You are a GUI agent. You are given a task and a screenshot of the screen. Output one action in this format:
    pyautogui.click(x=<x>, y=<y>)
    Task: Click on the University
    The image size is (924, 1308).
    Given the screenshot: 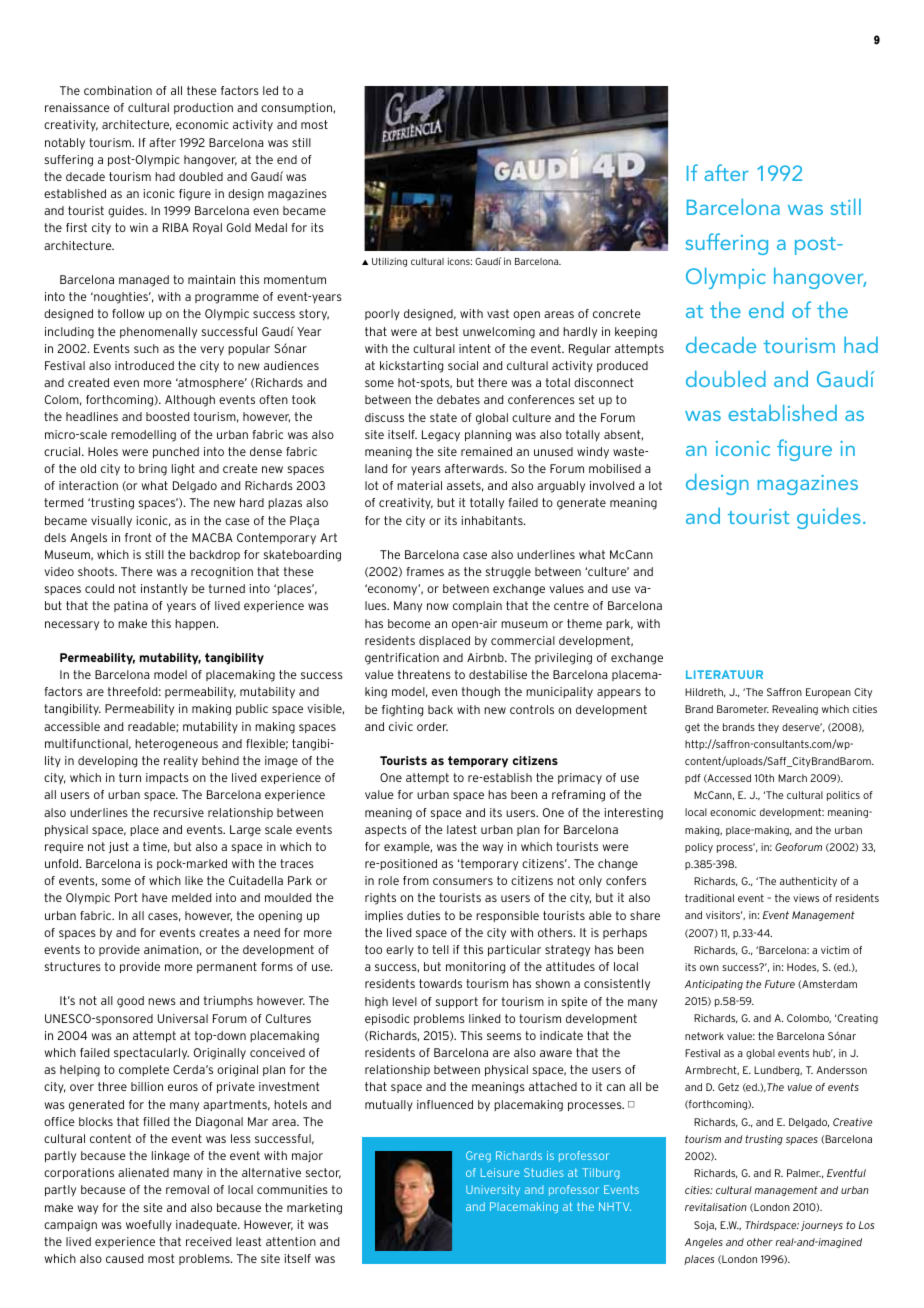 What is the action you would take?
    pyautogui.click(x=493, y=1190)
